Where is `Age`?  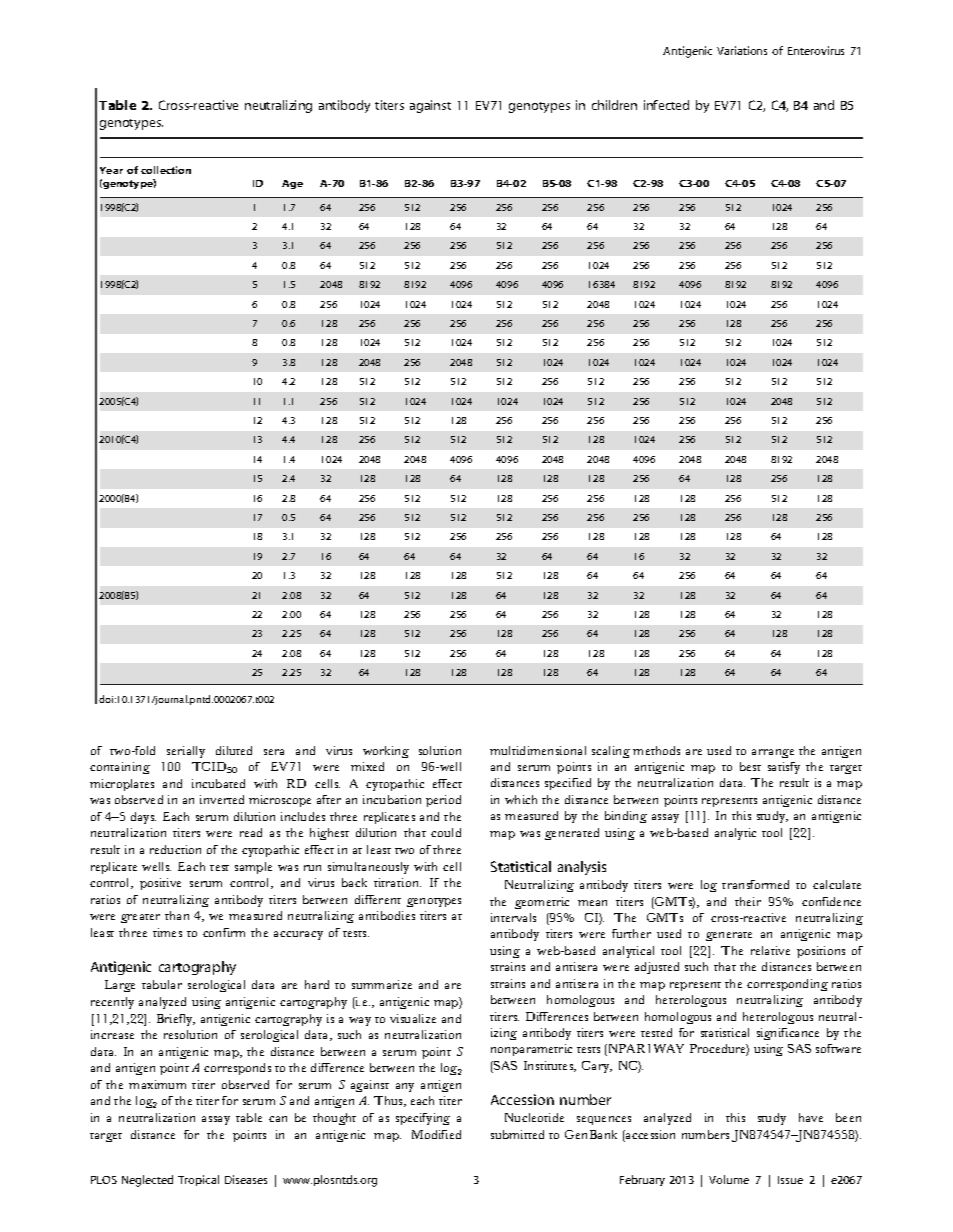
Age is located at coordinates (292, 184).
